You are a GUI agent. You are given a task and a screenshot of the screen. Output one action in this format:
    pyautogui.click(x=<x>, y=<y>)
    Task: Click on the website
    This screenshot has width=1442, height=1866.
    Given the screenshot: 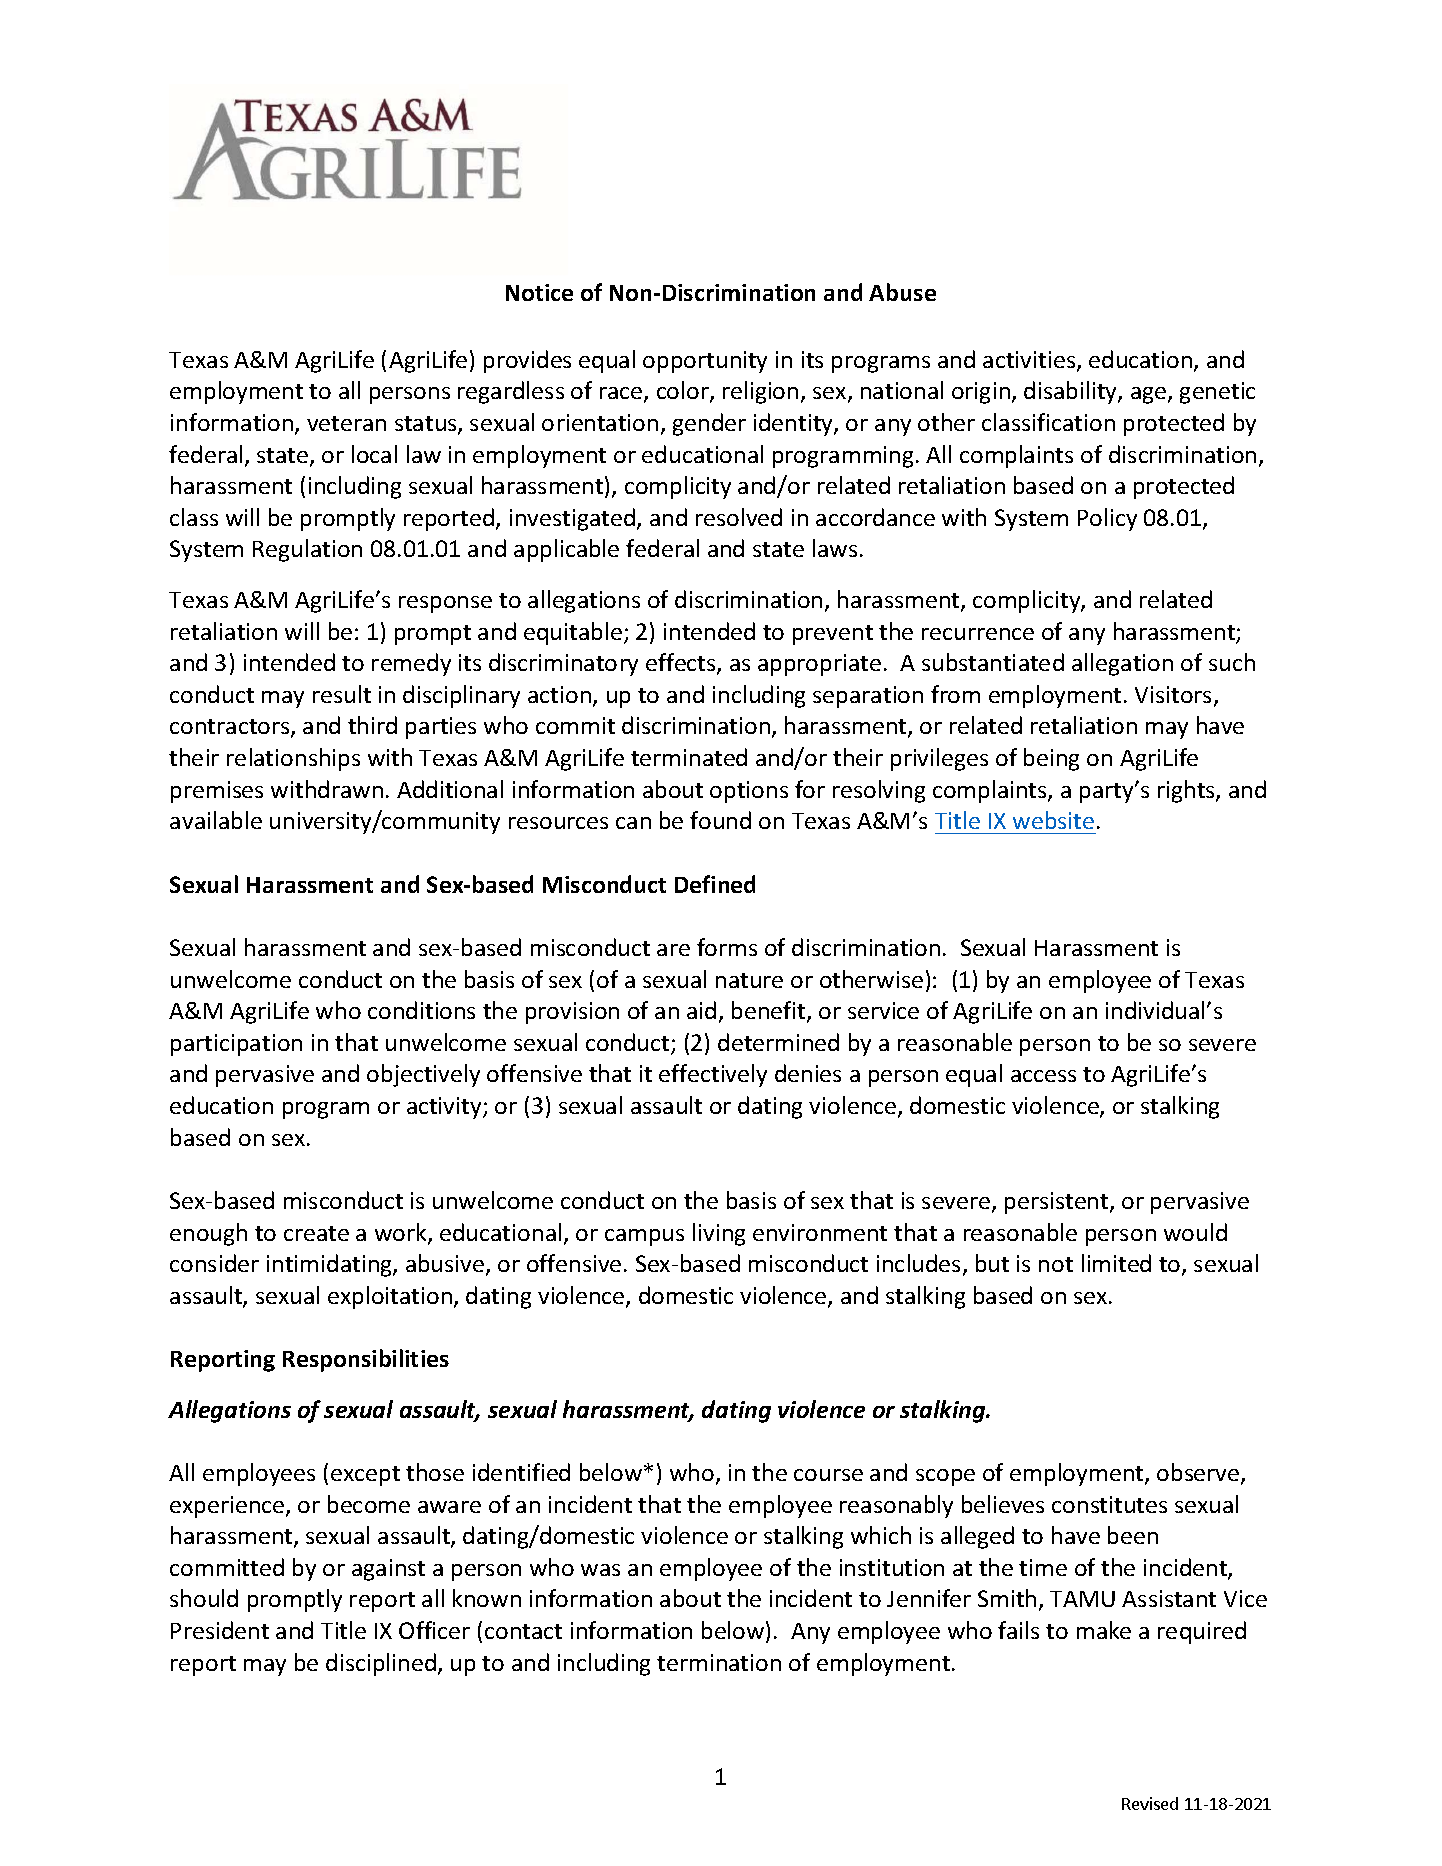 What is the action you would take?
    pyautogui.click(x=1053, y=820)
